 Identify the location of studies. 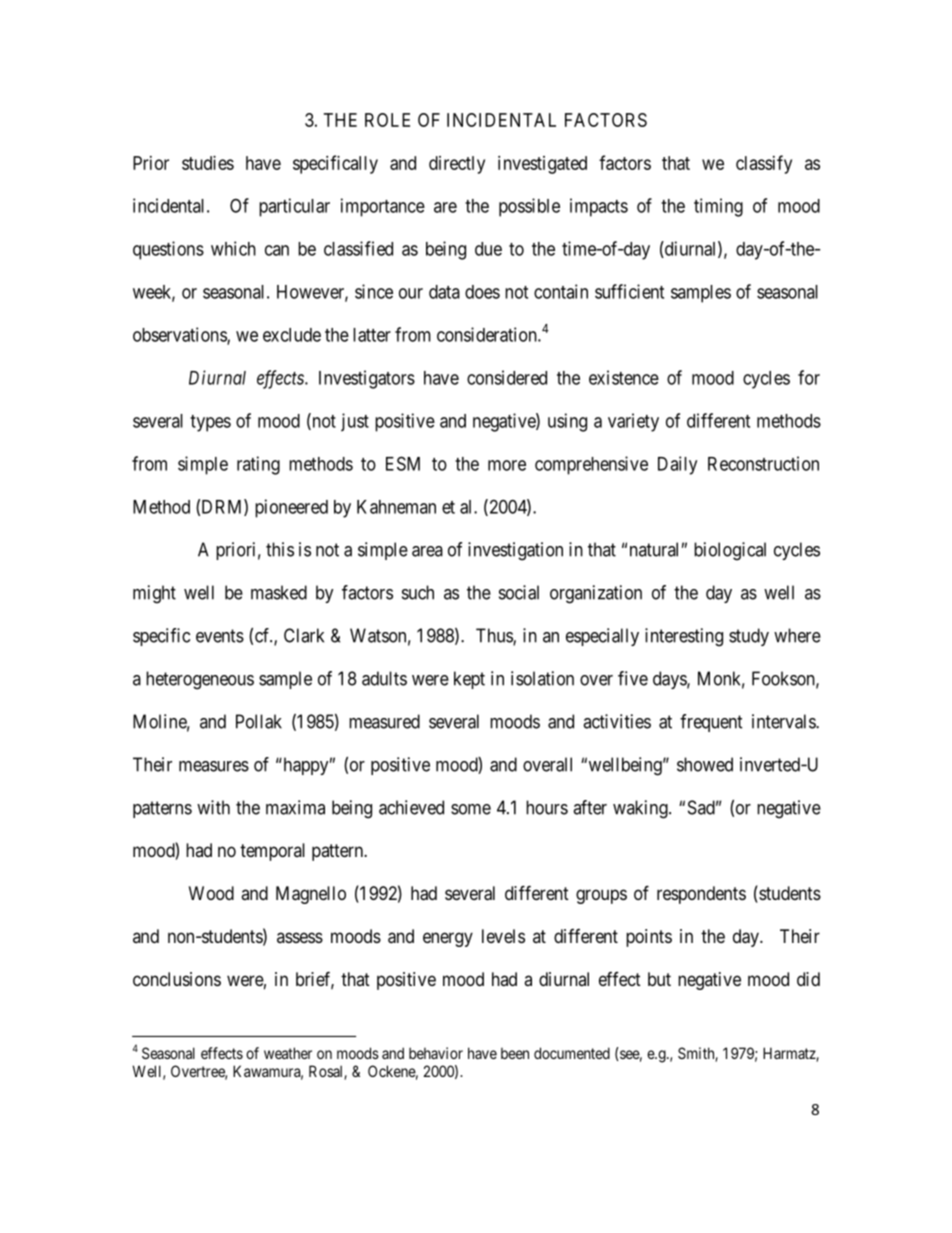
(208, 163).
